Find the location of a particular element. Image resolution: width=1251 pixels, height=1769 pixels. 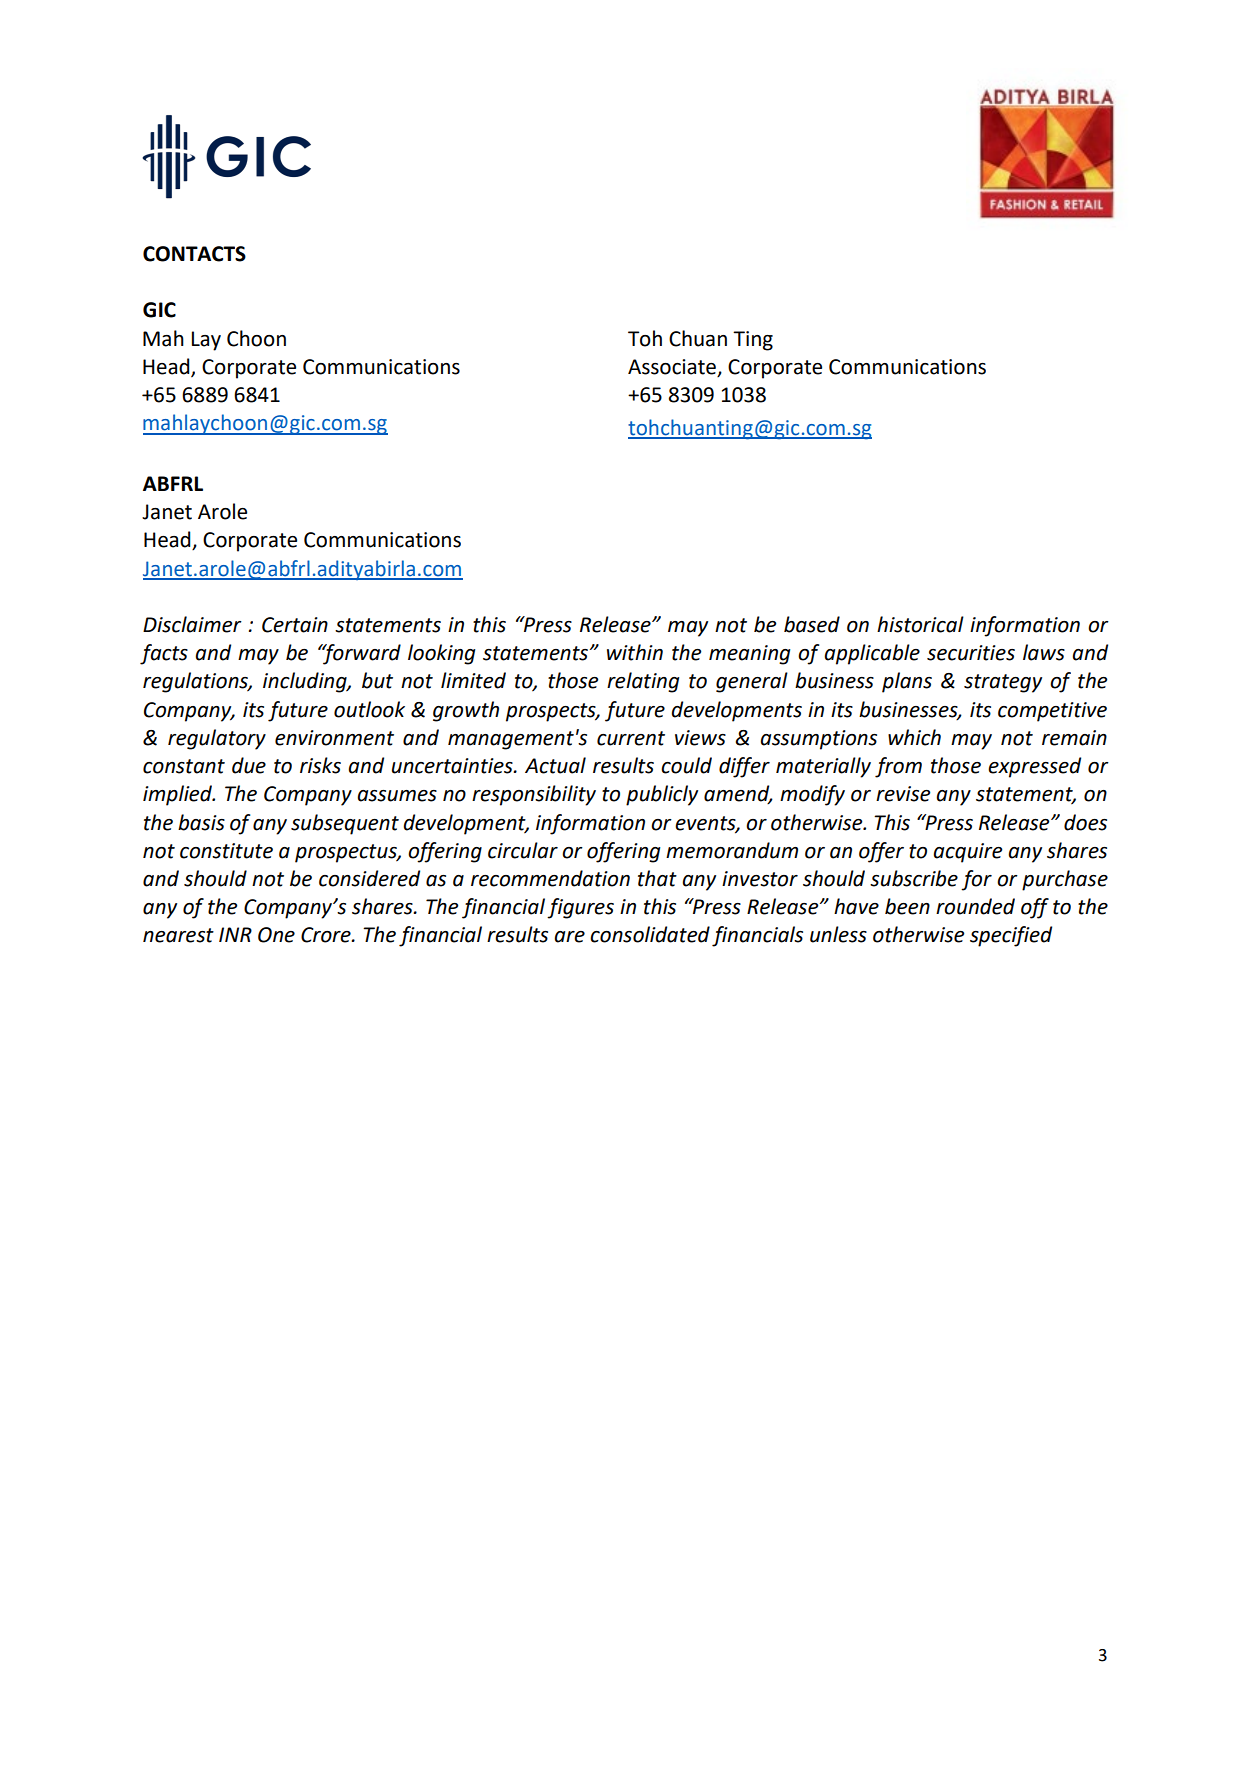

based is located at coordinates (812, 624).
